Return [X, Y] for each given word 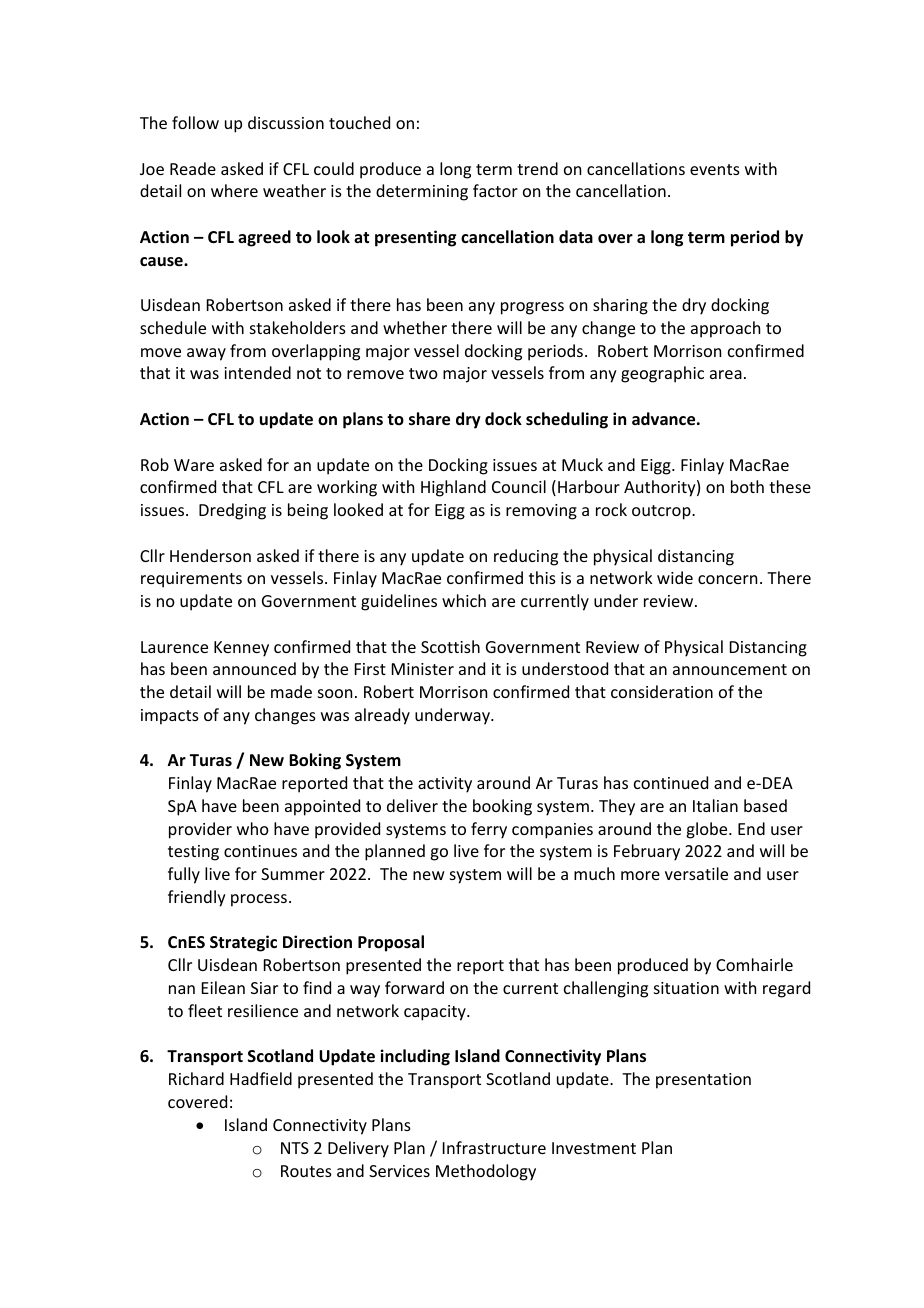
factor [495, 190]
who [253, 828]
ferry [489, 830]
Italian [715, 805]
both [747, 486]
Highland [453, 488]
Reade [193, 168]
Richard [196, 1078]
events [715, 169]
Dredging [232, 511]
